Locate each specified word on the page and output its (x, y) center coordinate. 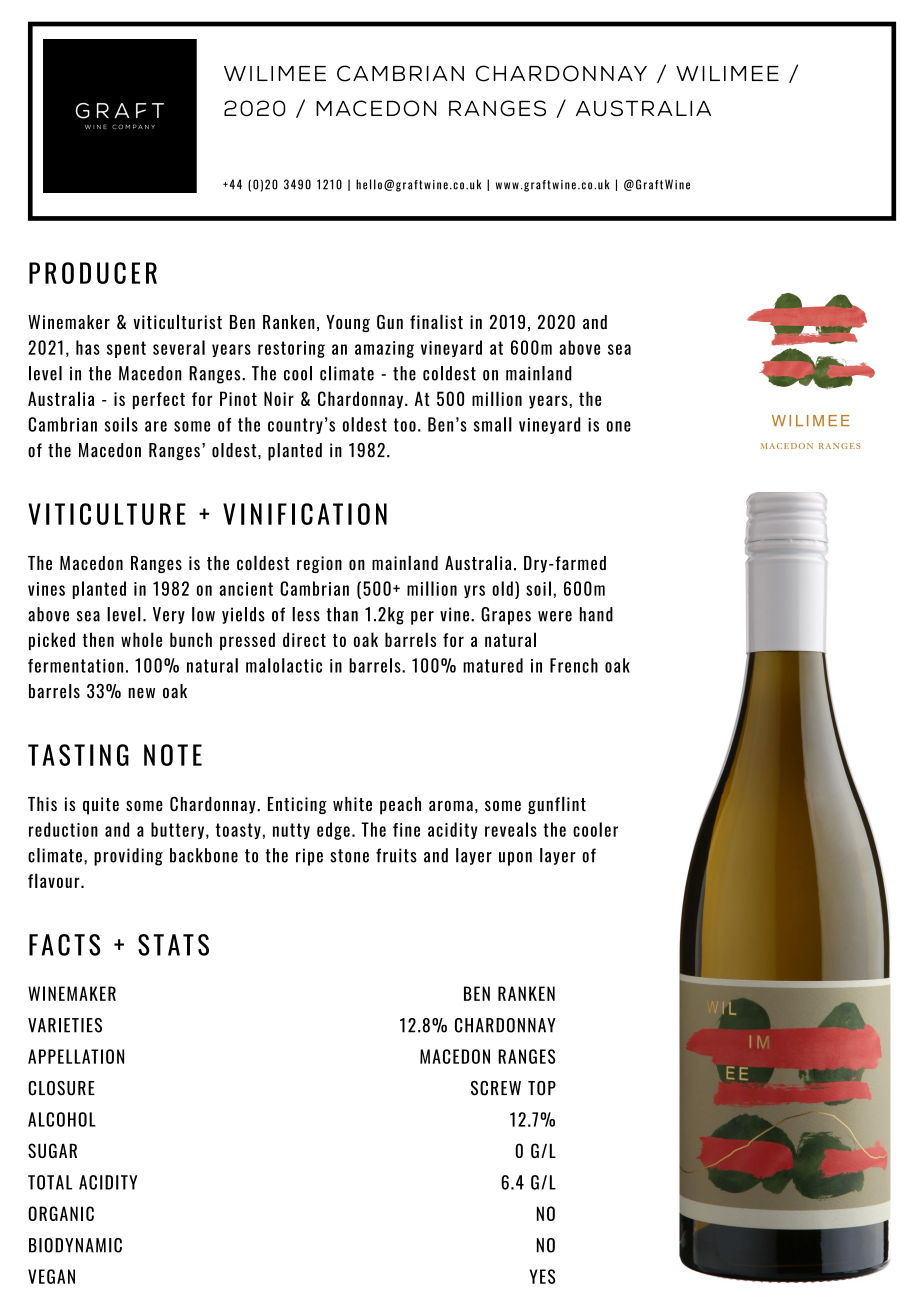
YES (543, 1276)
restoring (291, 349)
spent (126, 349)
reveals (511, 829)
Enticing (297, 805)
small (493, 424)
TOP (542, 1088)
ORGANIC (61, 1213)
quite (101, 806)
